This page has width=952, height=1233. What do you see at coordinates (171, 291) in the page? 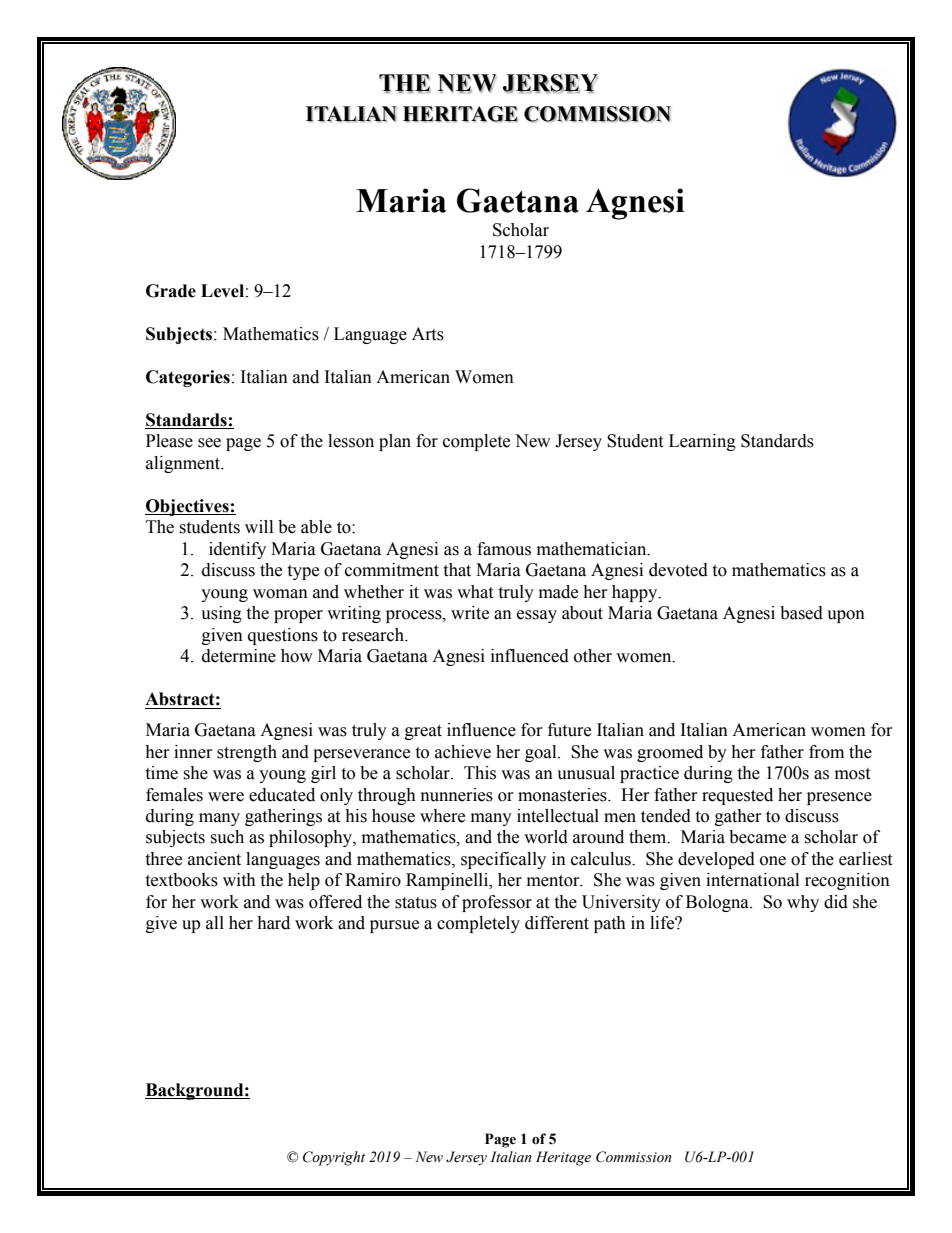
I see `Grade` at bounding box center [171, 291].
